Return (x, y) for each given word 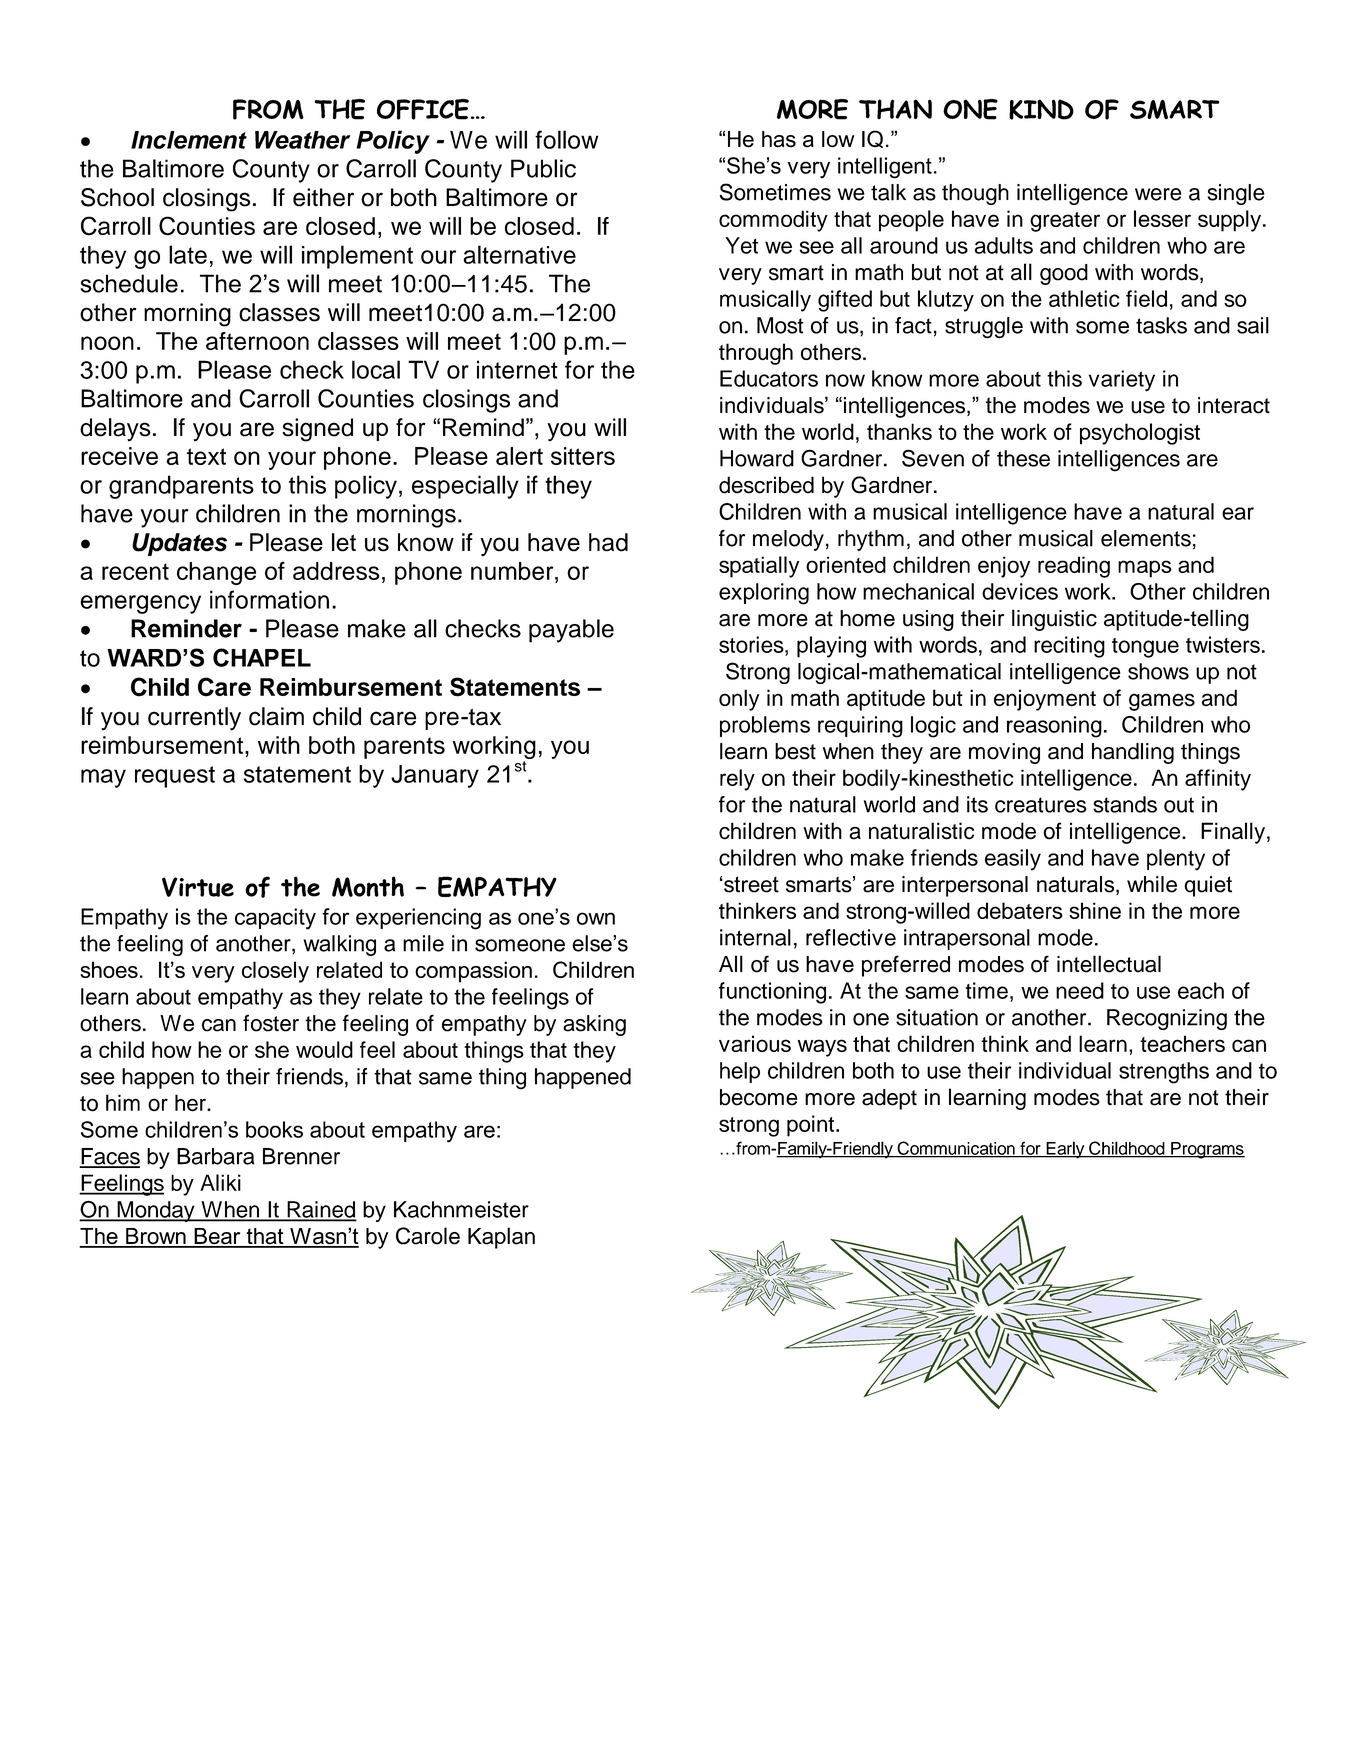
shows (1158, 671)
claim (276, 716)
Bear (217, 1237)
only (739, 700)
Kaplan (501, 1238)
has (779, 139)
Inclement (189, 140)
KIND (1041, 109)
